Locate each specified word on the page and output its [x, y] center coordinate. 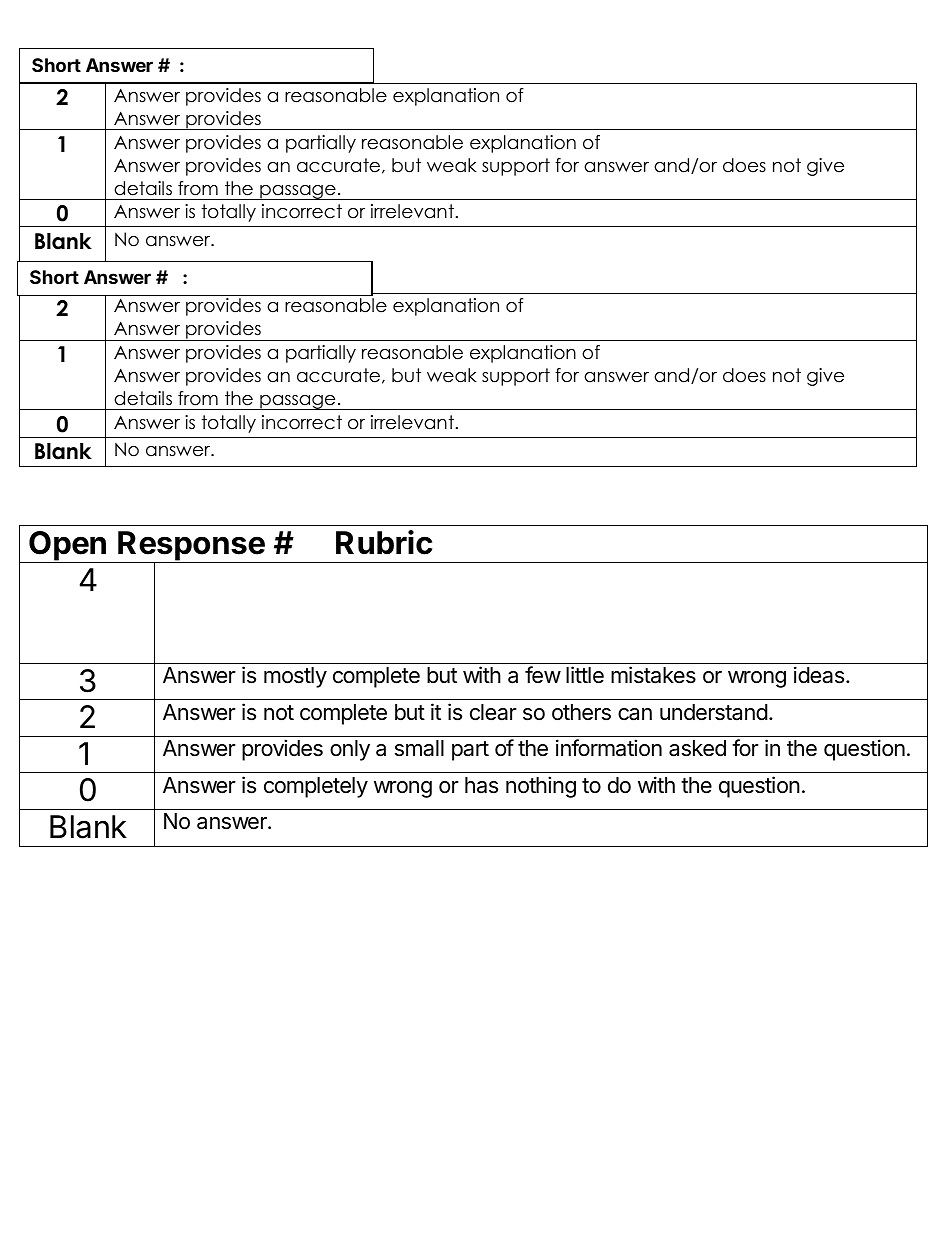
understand [714, 712]
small [419, 748]
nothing [541, 787]
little [585, 675]
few [543, 675]
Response [191, 547]
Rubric [384, 542]
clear [493, 712]
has [481, 785]
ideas [820, 675]
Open [67, 547]
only [350, 750]
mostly [295, 677]
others [581, 712]
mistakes [653, 675]
